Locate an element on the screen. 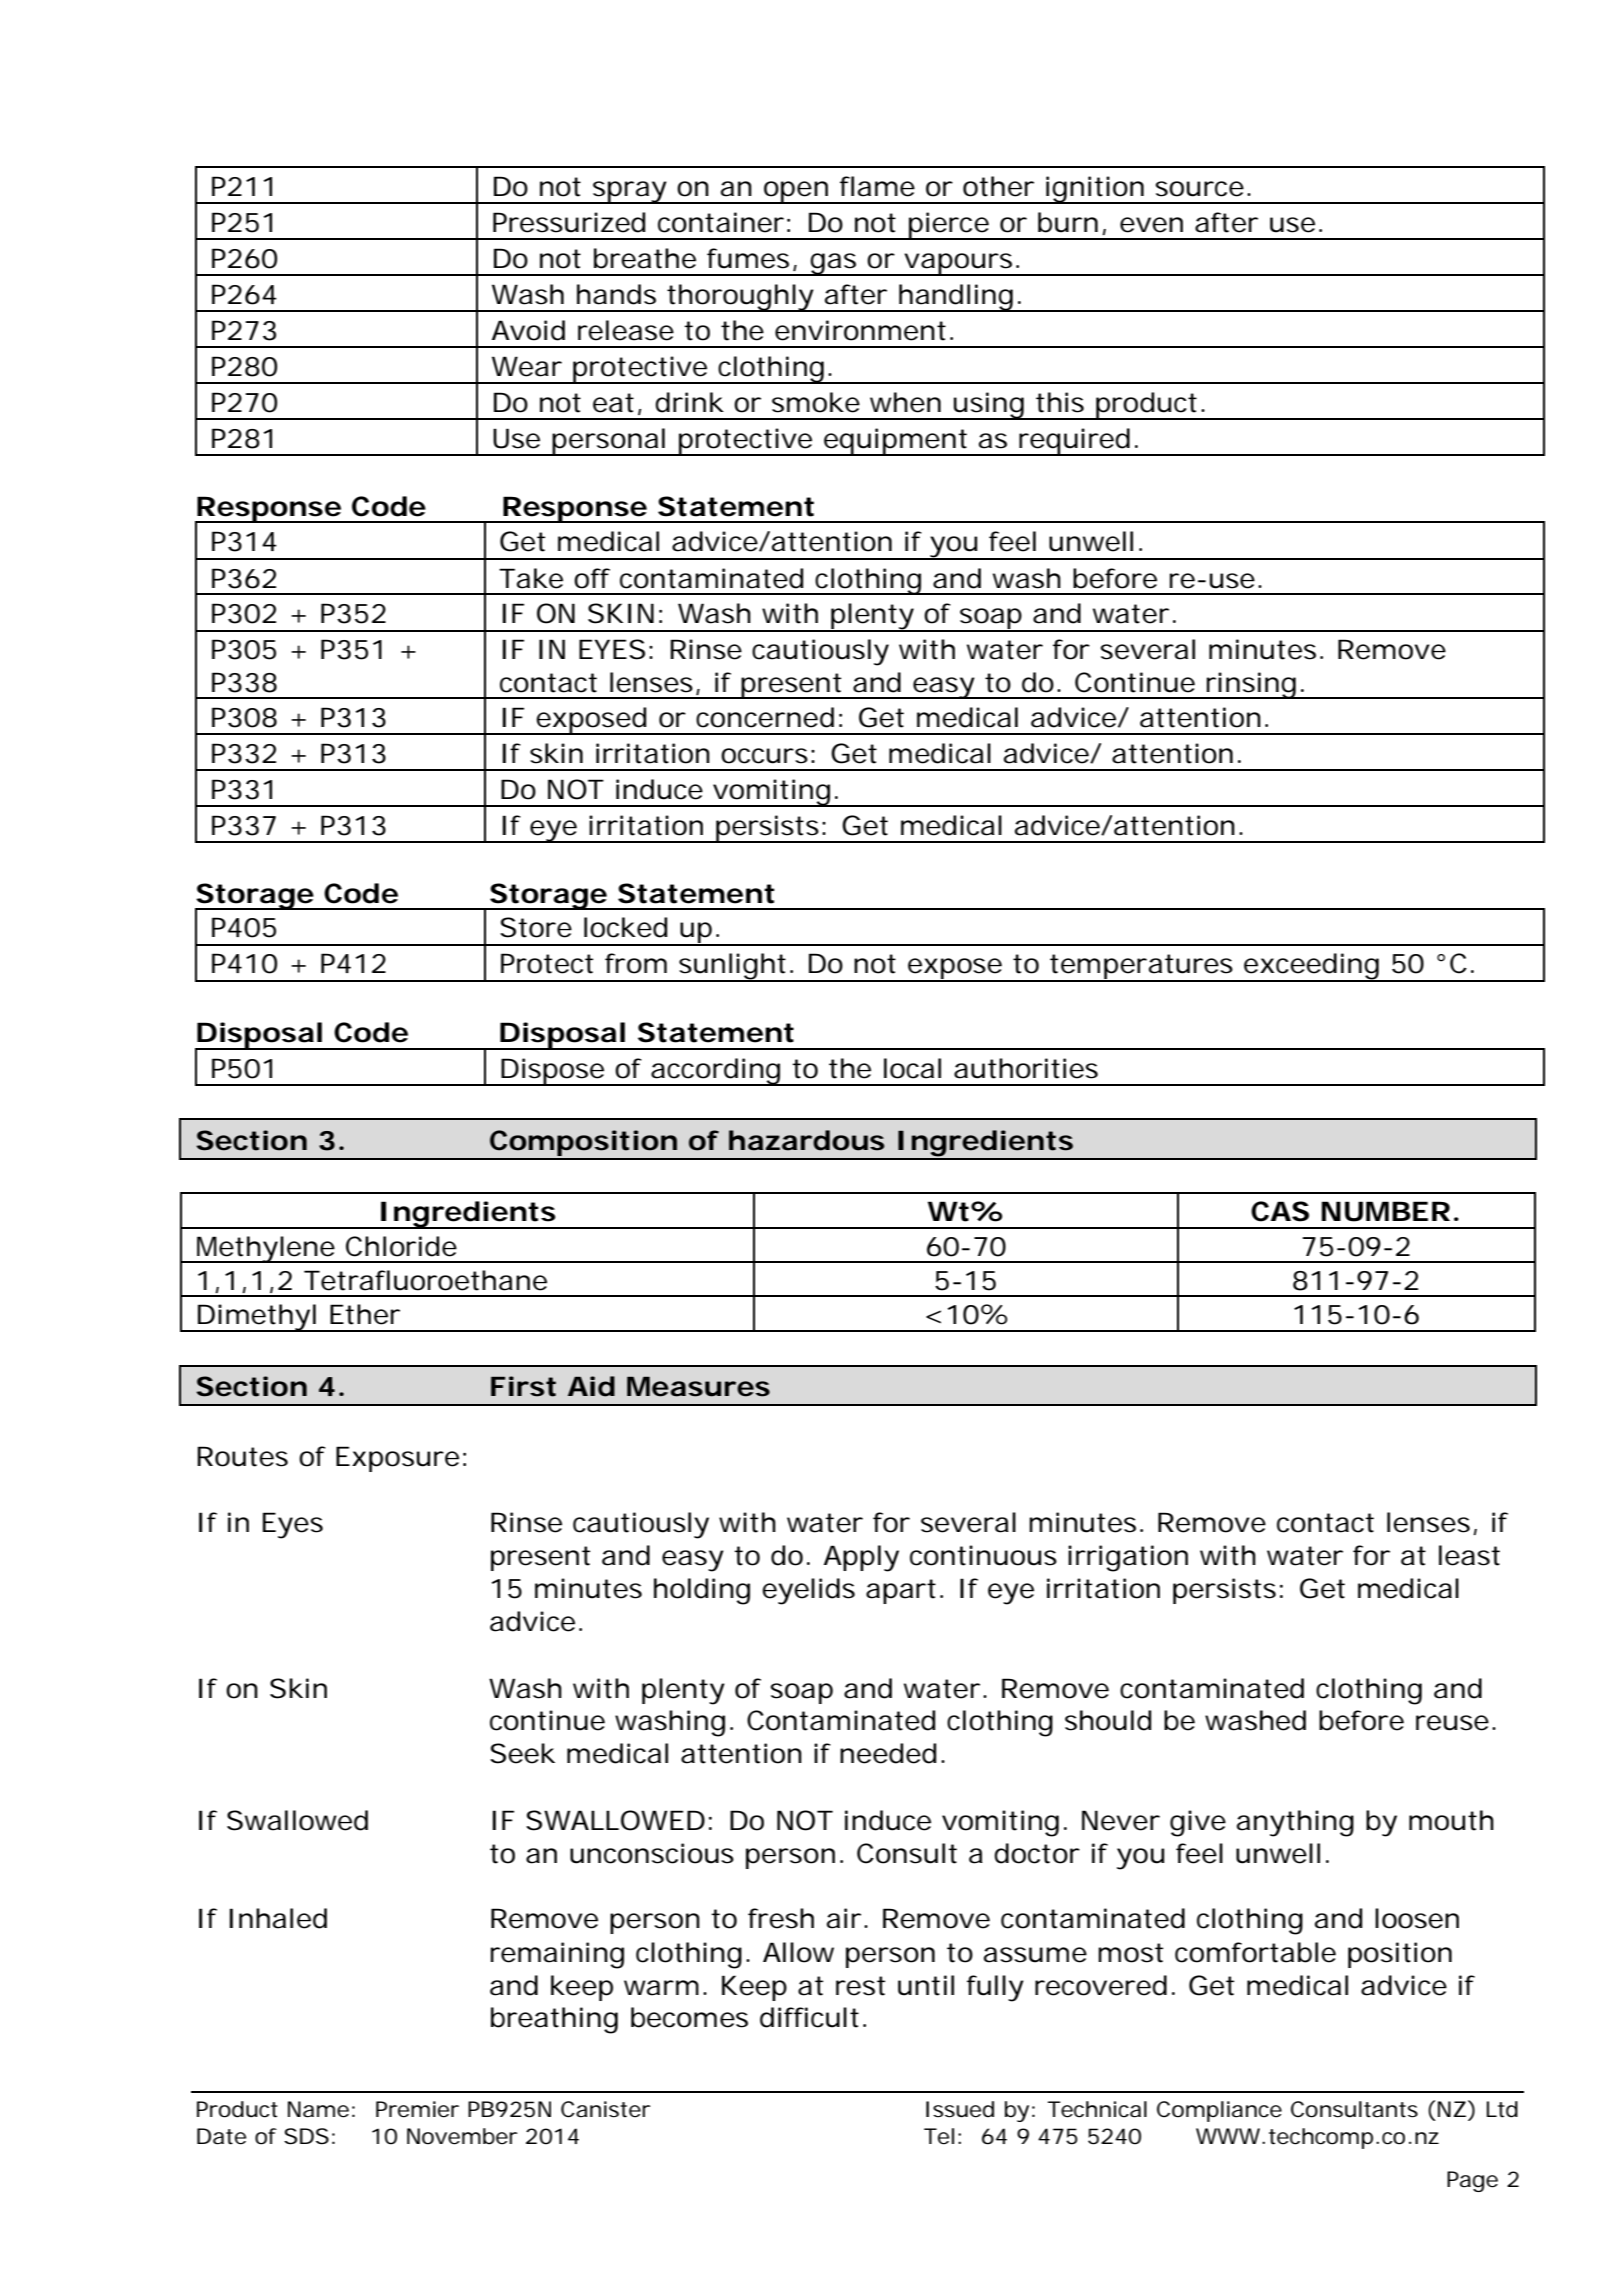  exceeding is located at coordinates (1311, 967).
